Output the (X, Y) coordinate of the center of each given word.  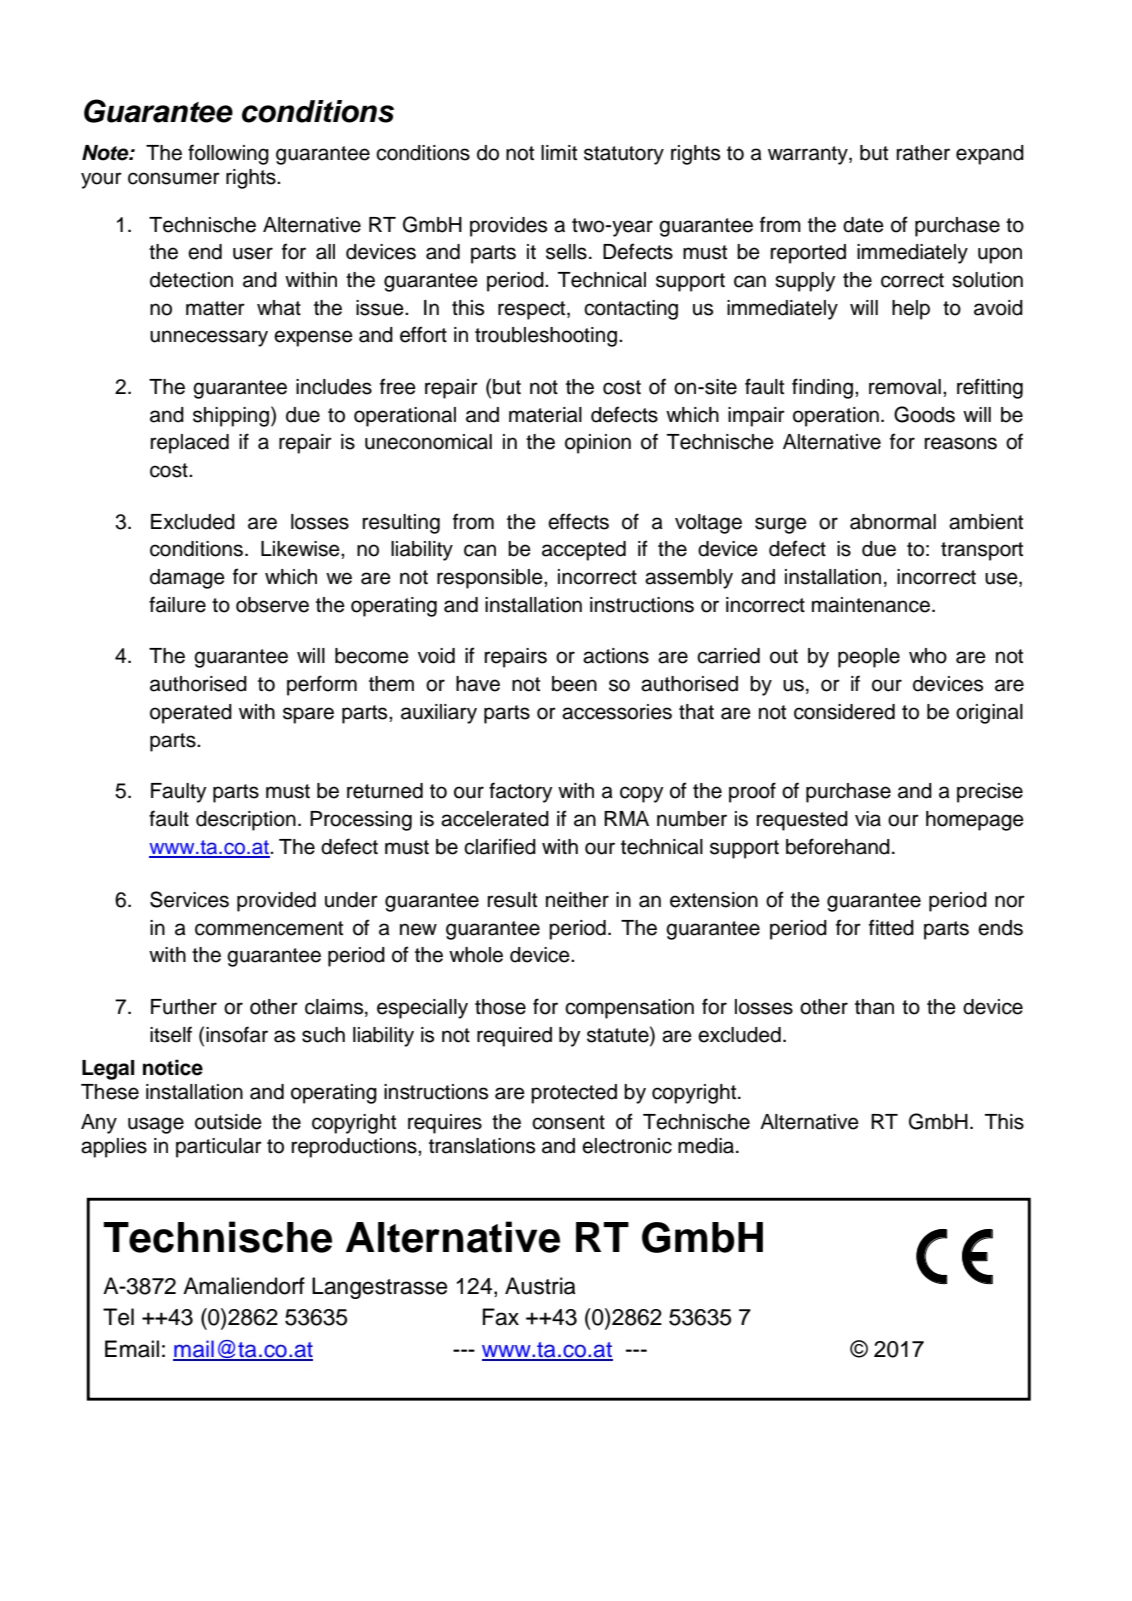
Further (184, 1007)
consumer (174, 178)
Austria (540, 1286)
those (500, 1007)
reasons (961, 443)
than (874, 1007)
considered (844, 712)
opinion (598, 444)
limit (559, 152)
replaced (190, 444)
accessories (617, 712)
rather (923, 153)
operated (191, 714)
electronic (627, 1146)
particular (219, 1148)
